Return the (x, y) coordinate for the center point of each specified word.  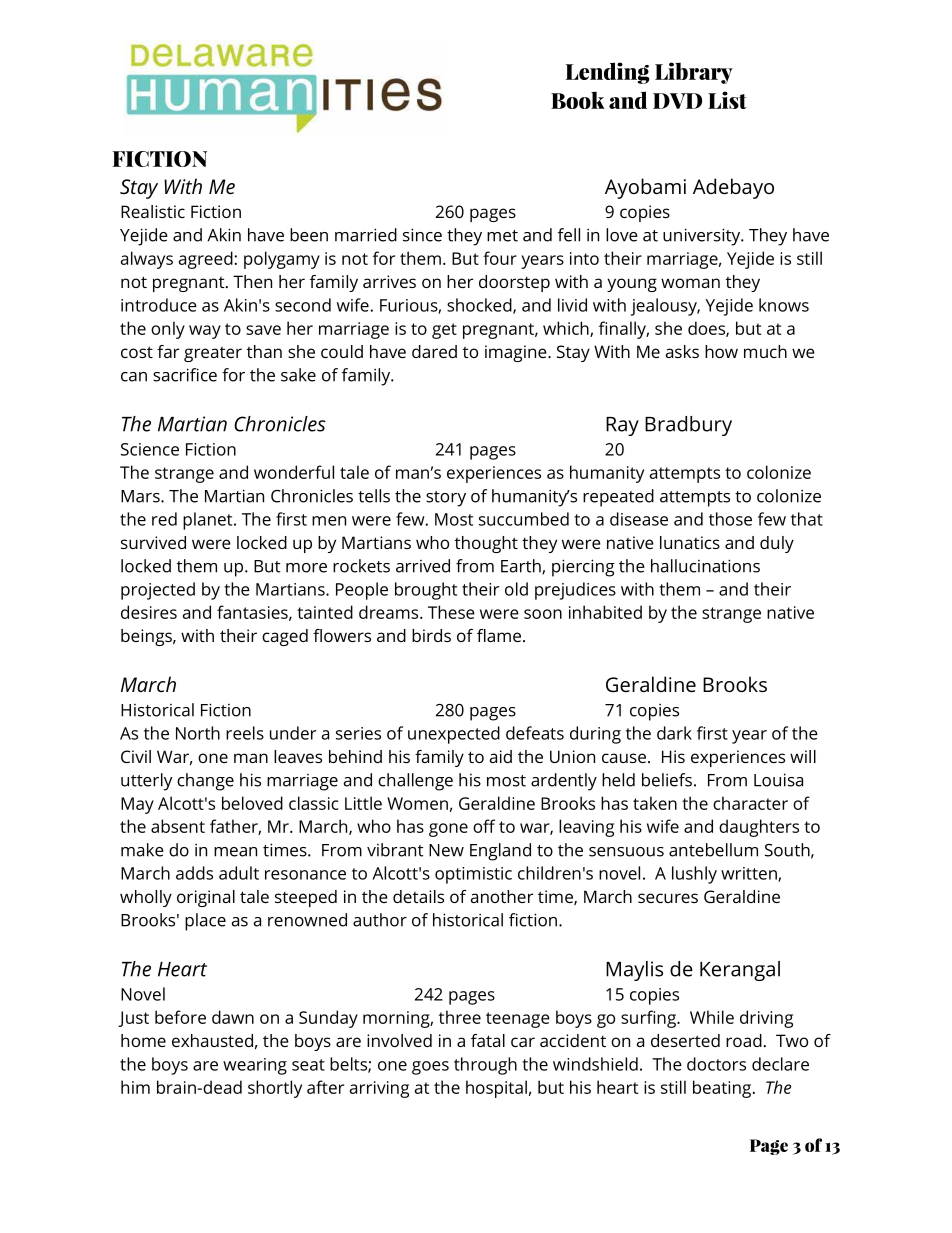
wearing (255, 1066)
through (485, 1066)
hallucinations (705, 566)
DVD (677, 101)
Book (578, 100)
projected (158, 591)
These (451, 612)
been (309, 235)
